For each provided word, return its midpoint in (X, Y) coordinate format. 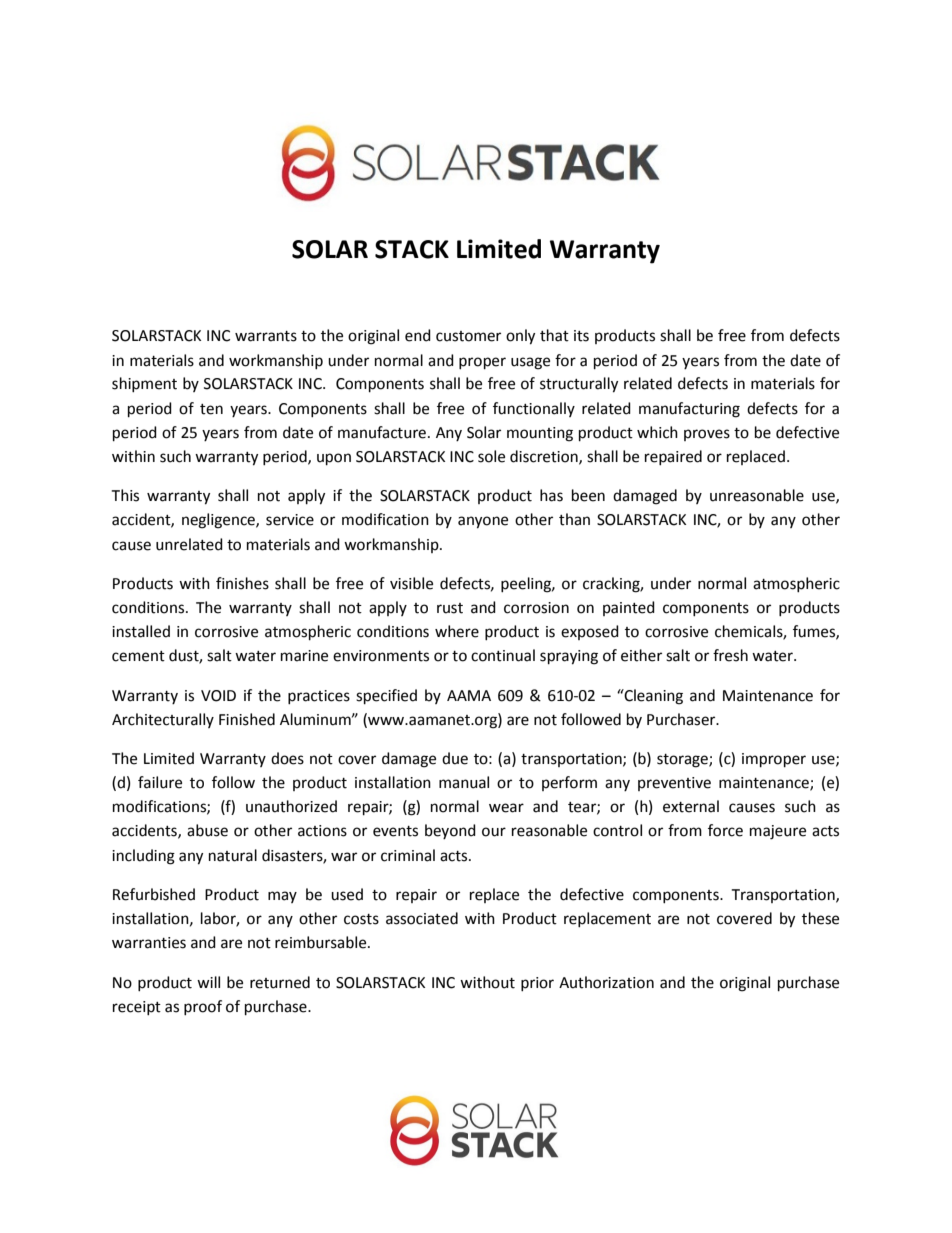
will (208, 982)
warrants (266, 336)
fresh (730, 655)
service (290, 520)
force (725, 830)
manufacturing (689, 410)
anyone (483, 522)
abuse (207, 830)
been (588, 495)
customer (468, 336)
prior (537, 984)
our (494, 832)
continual (503, 655)
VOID (218, 696)
